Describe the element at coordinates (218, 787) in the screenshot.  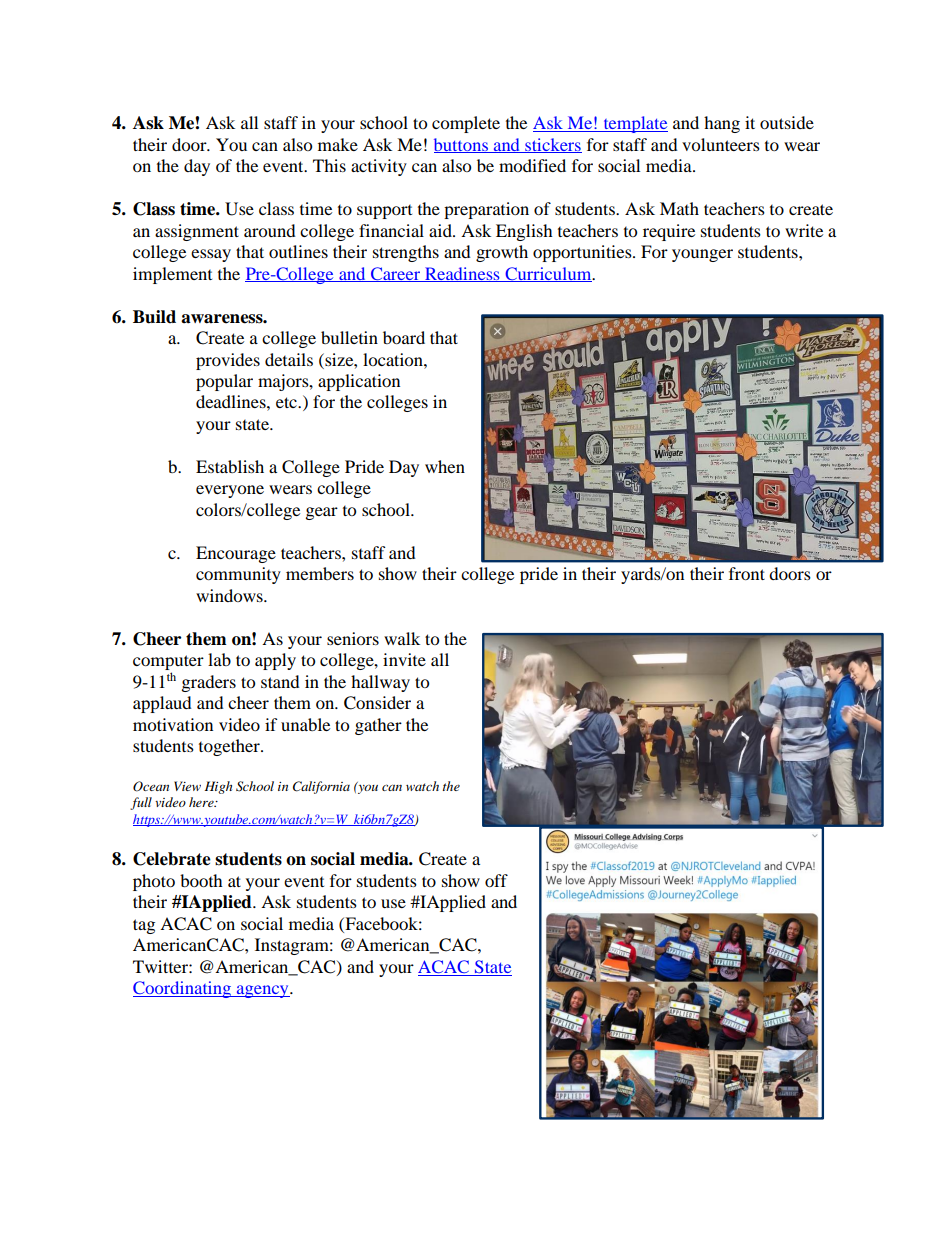
I see `High` at that location.
